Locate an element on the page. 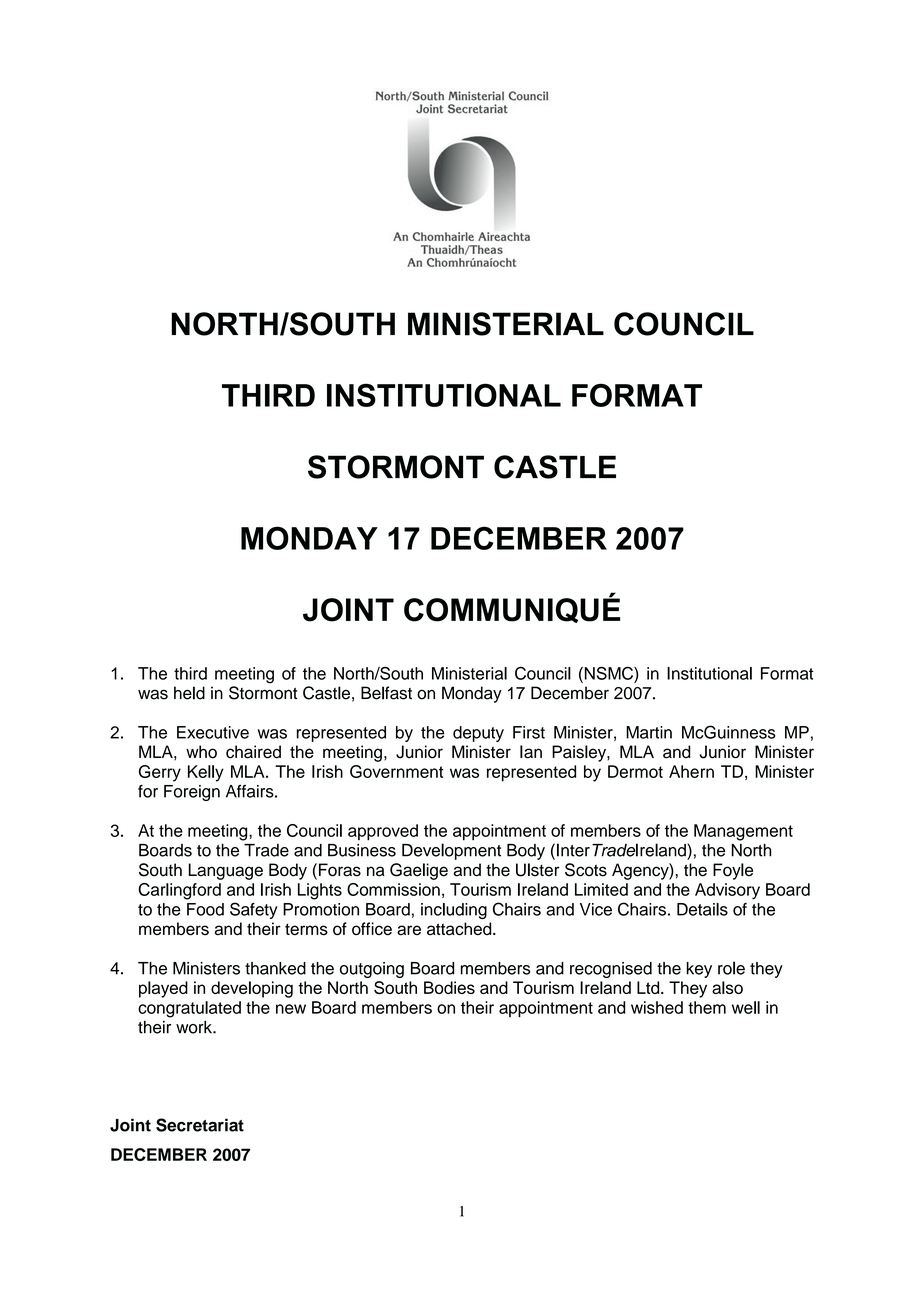  held is located at coordinates (189, 693).
